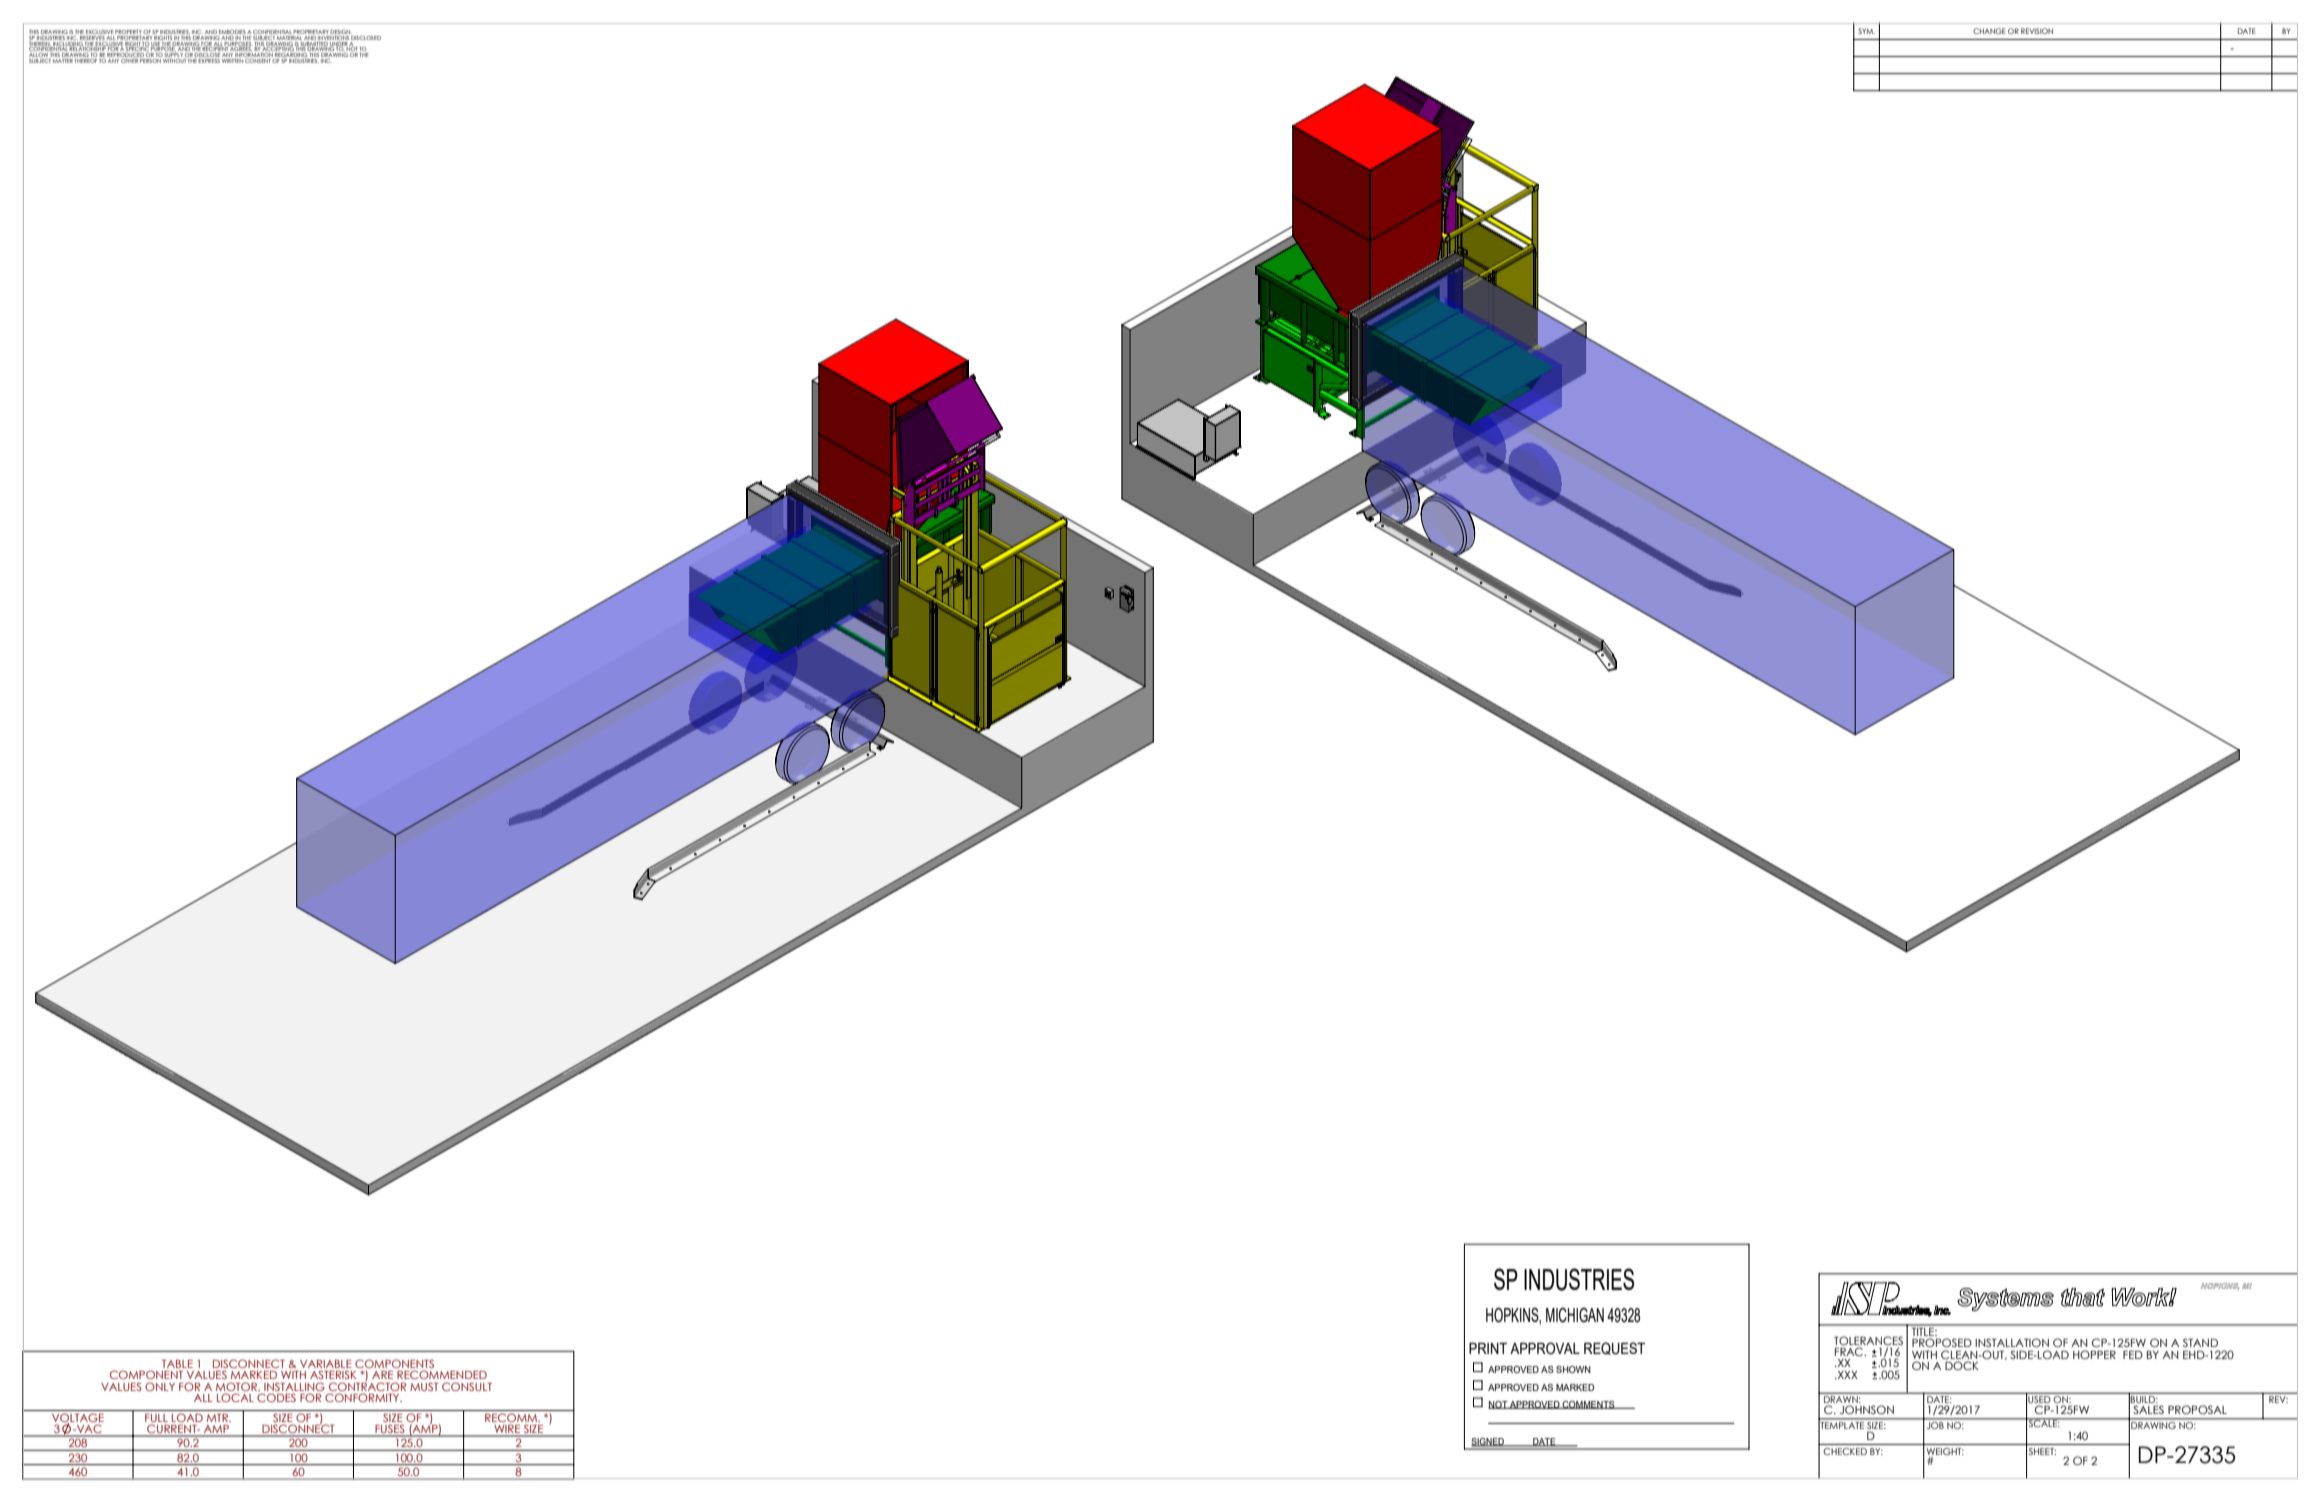 Image resolution: width=2321 pixels, height=1502 pixels. I want to click on PRINT, so click(1488, 1348).
